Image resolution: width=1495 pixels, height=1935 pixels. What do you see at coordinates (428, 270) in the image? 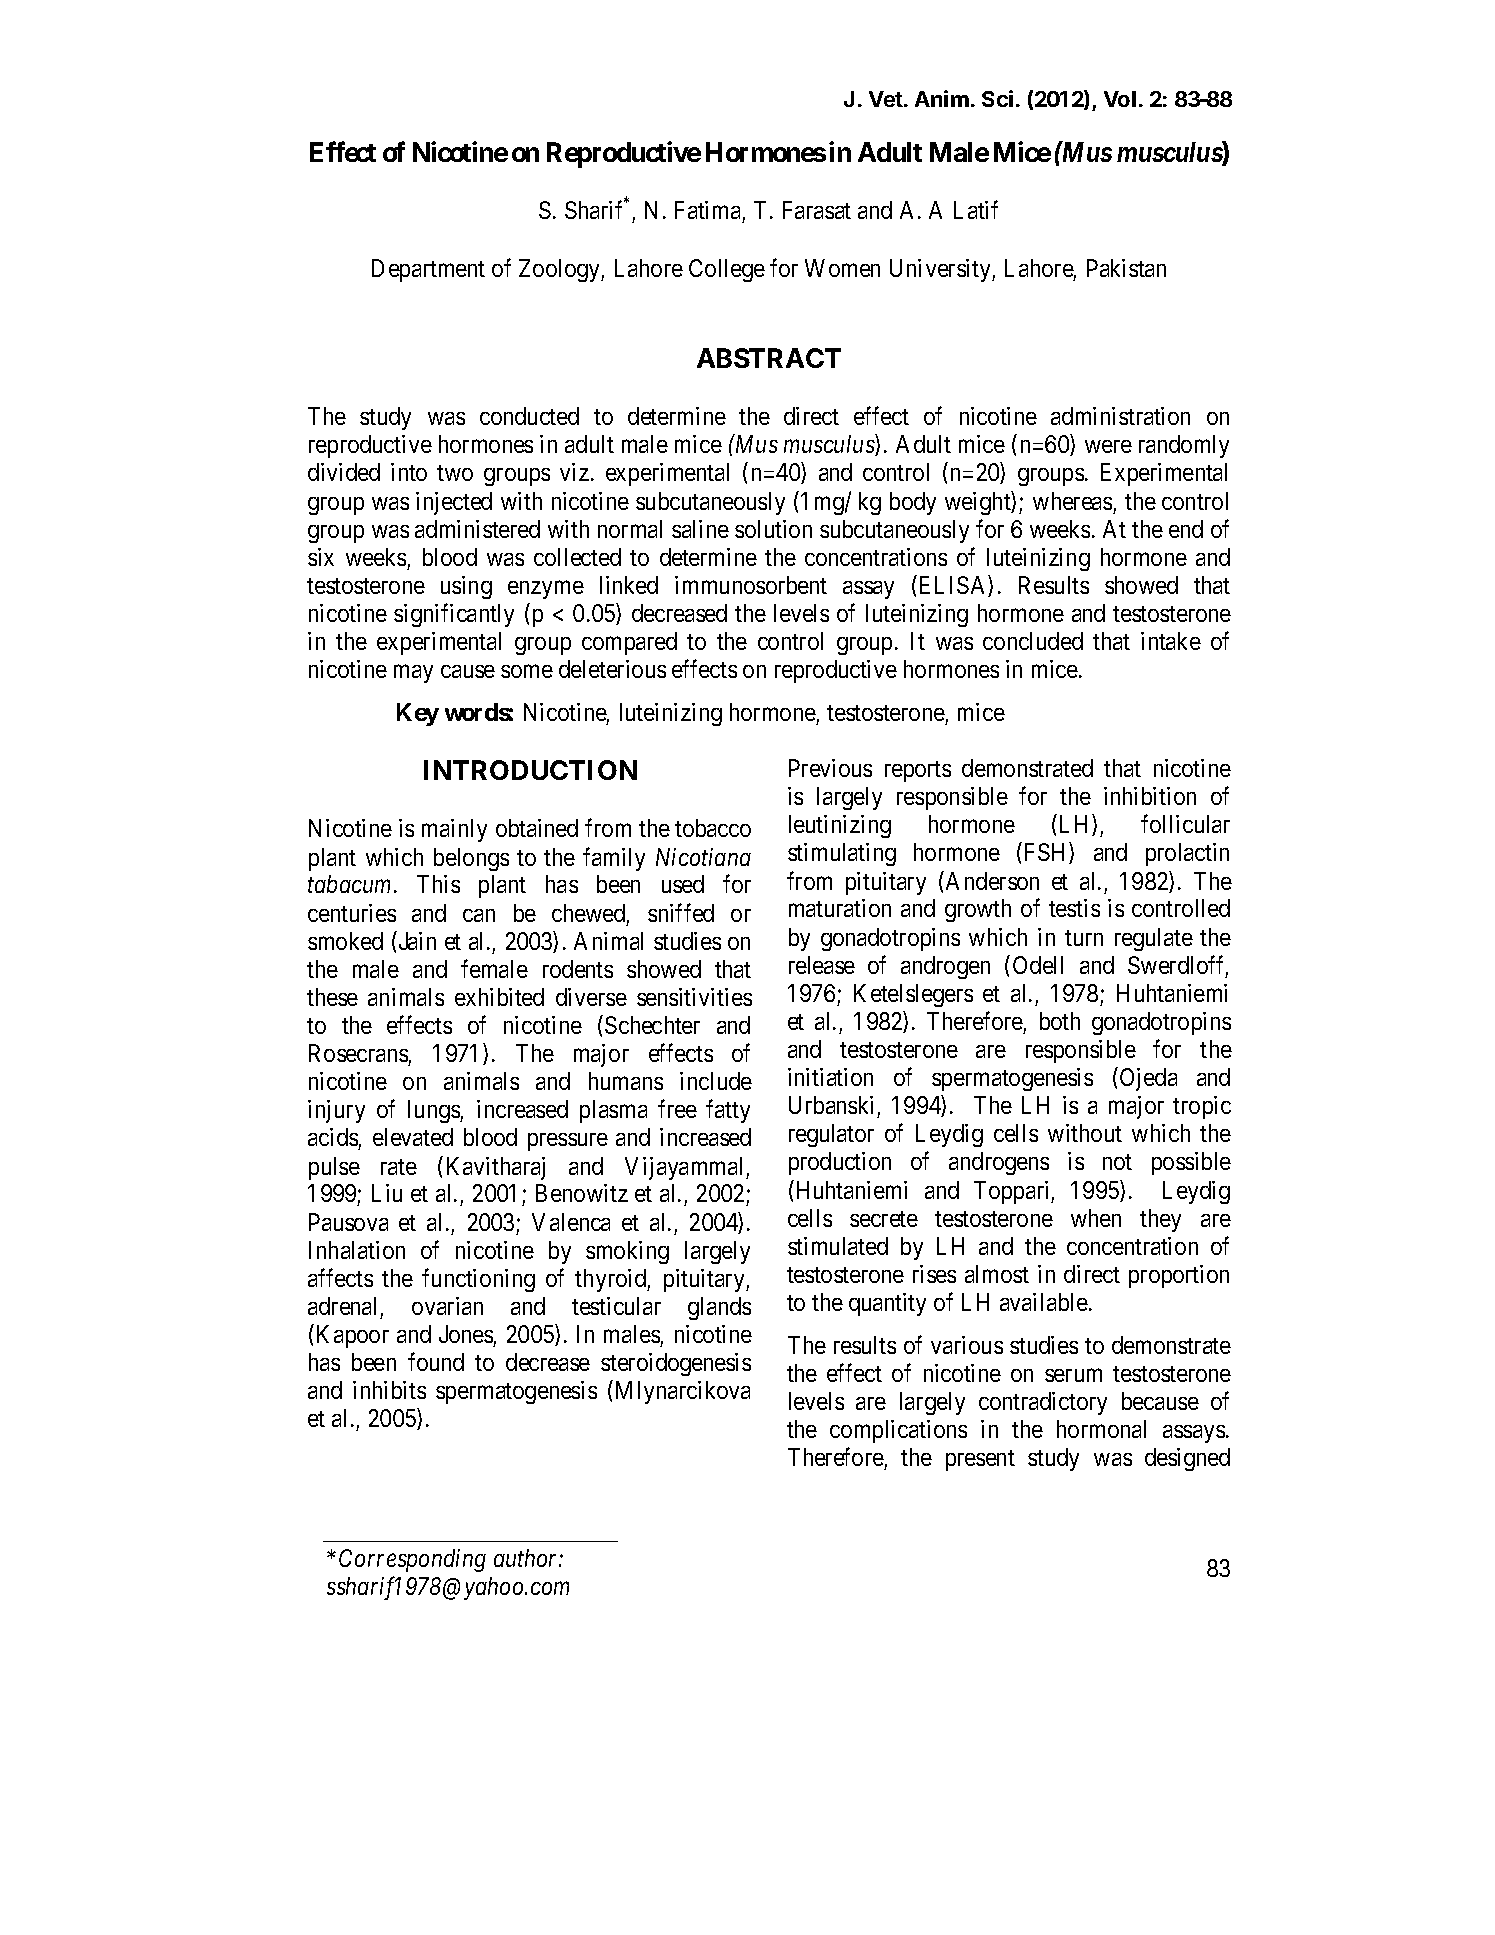
I see `Department` at bounding box center [428, 270].
